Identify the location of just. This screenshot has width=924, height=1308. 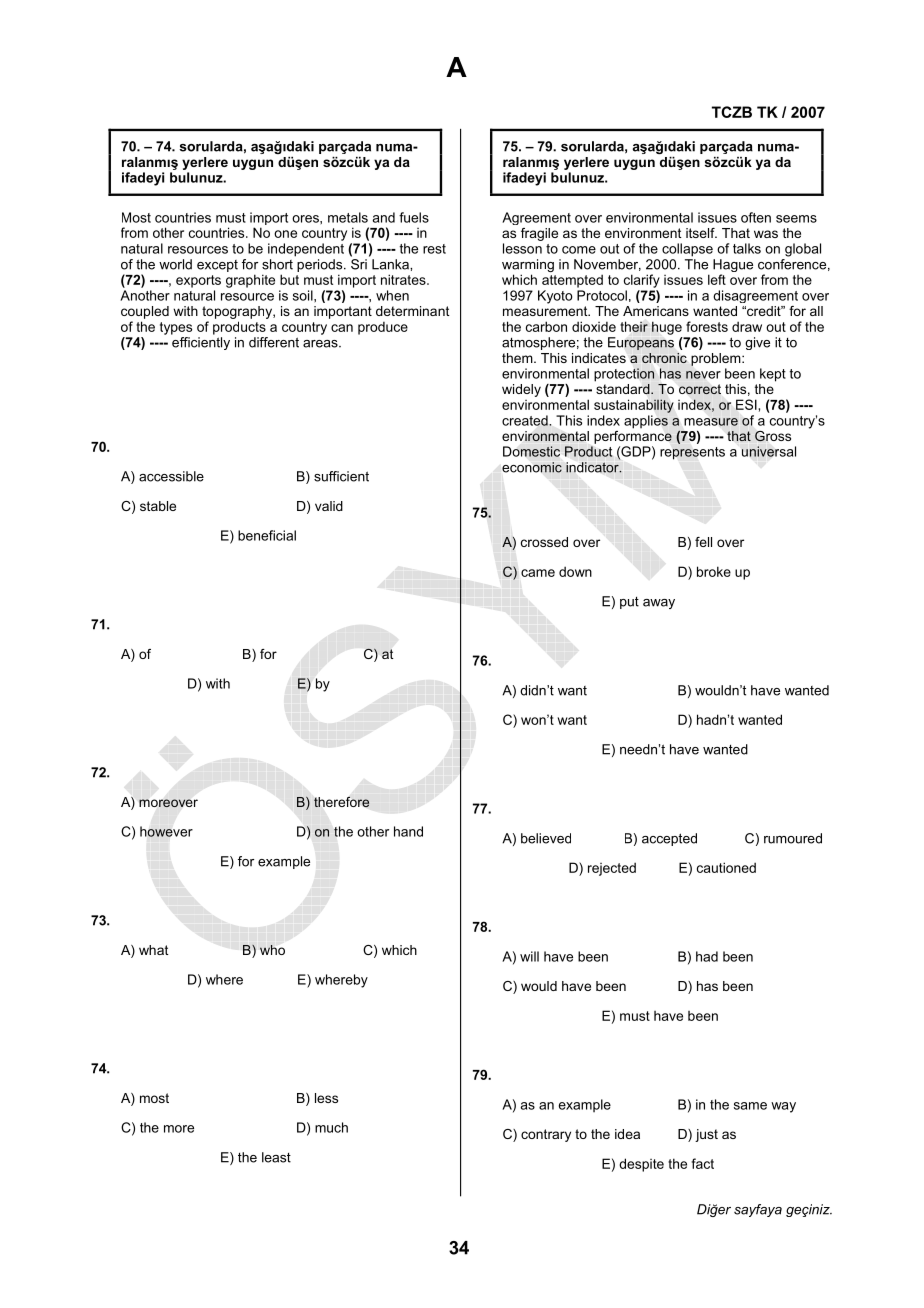
(706, 1135).
